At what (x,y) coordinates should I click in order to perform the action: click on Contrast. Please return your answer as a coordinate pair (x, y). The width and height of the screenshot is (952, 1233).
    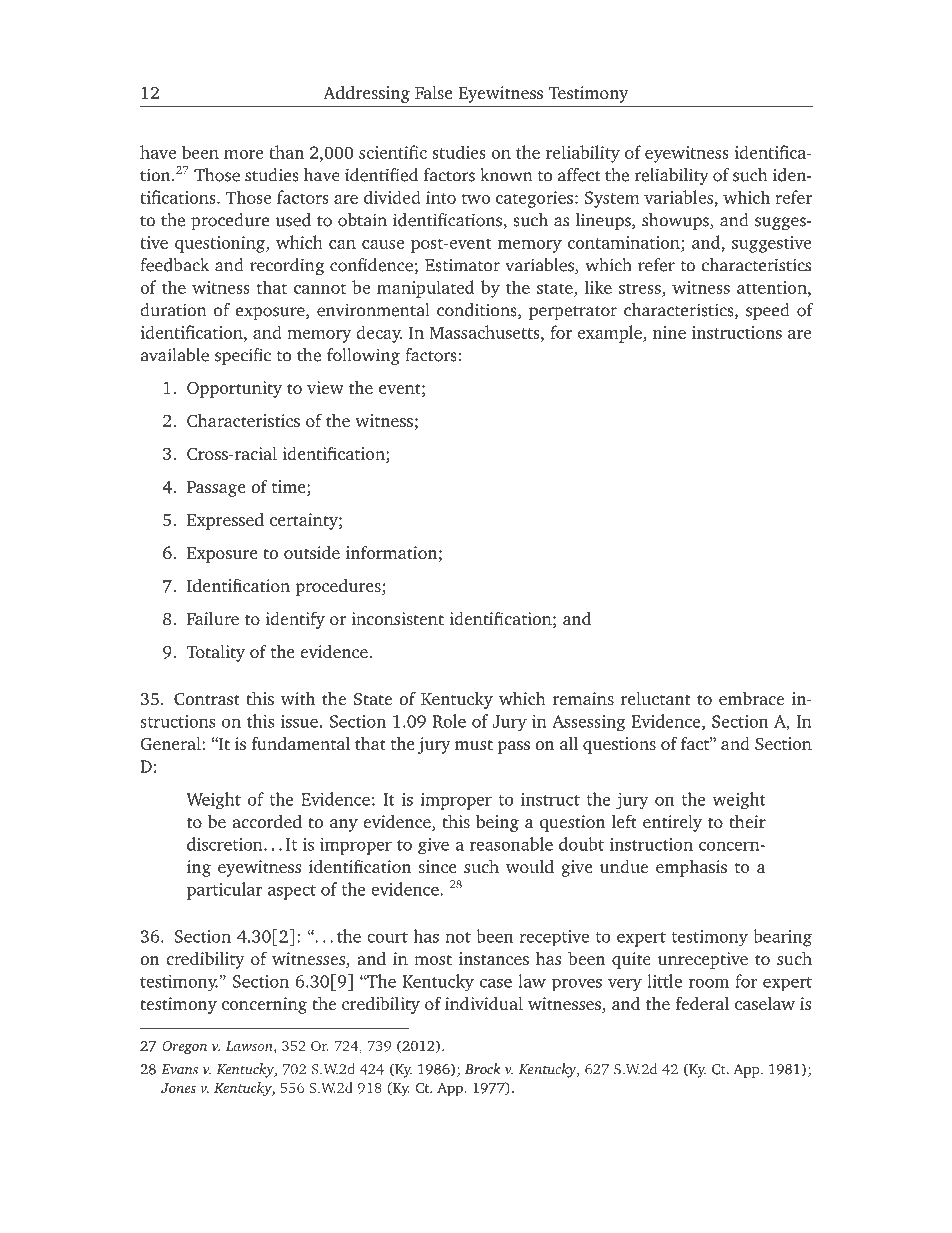
    Looking at the image, I should click on (207, 699).
